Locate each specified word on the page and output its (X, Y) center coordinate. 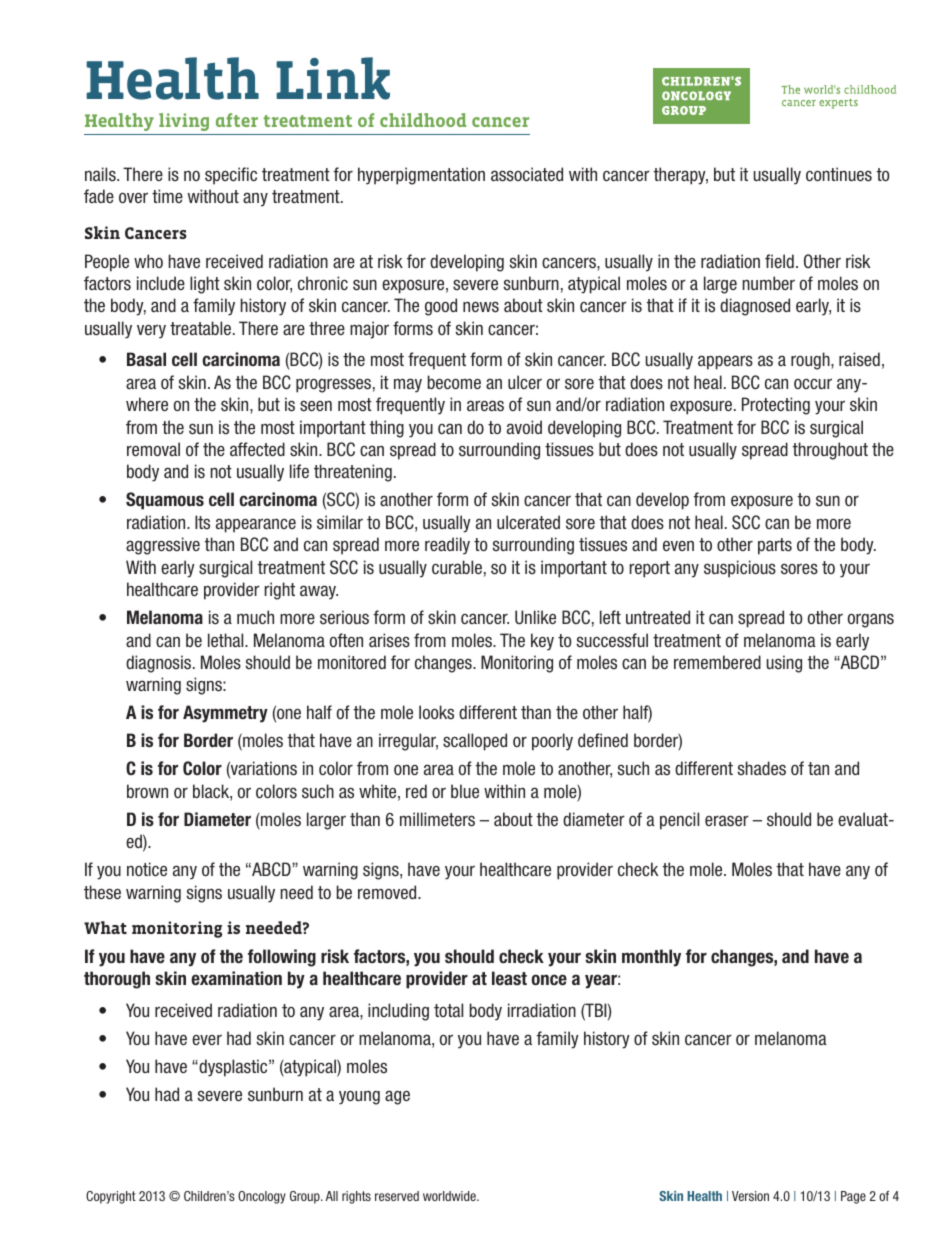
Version (750, 1196)
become (454, 382)
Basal (146, 359)
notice (147, 869)
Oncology (262, 1197)
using (784, 664)
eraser (727, 821)
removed (388, 892)
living (184, 122)
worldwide (450, 1196)
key (542, 642)
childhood (423, 120)
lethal (227, 640)
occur (813, 383)
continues (839, 174)
